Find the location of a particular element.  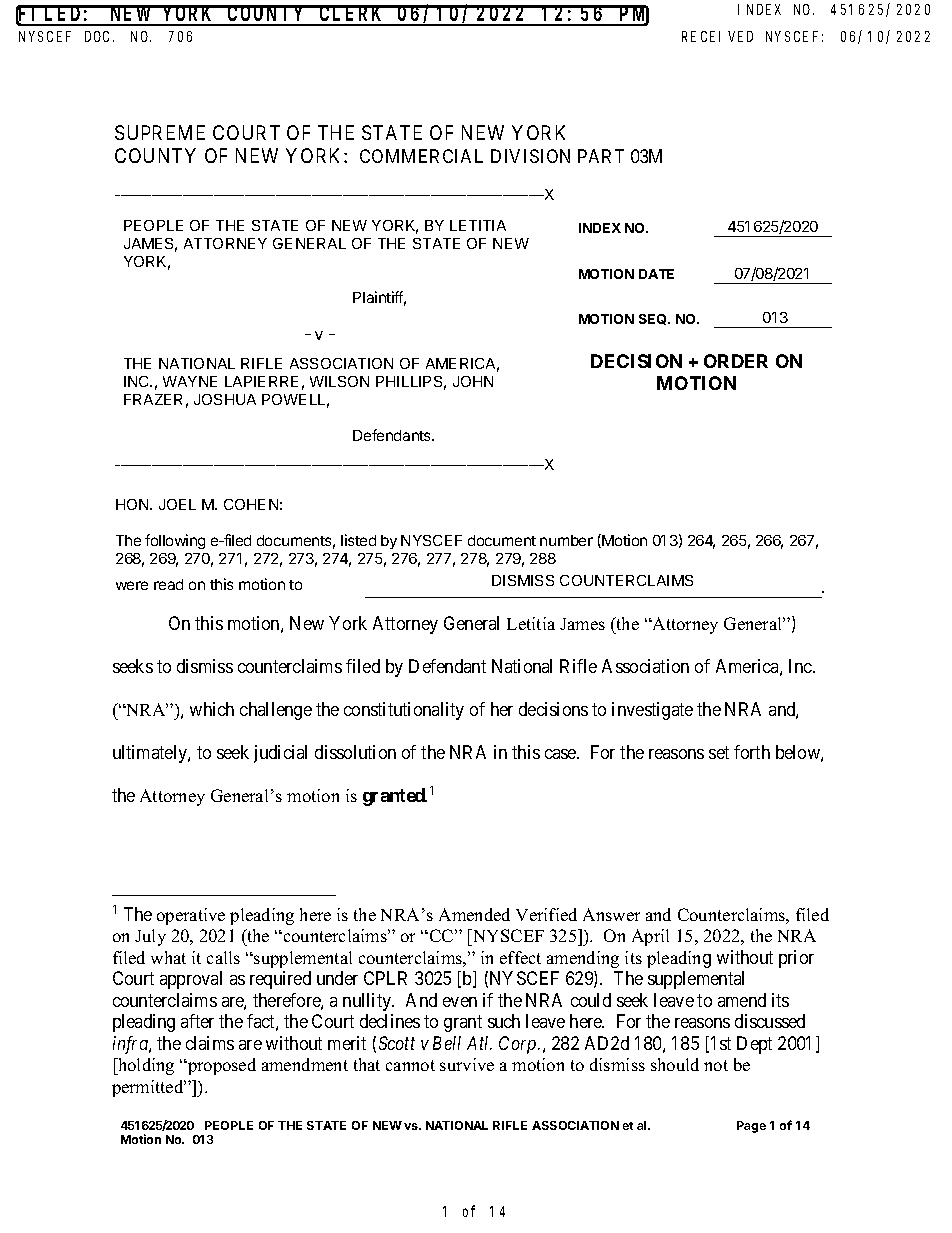

ORDER is located at coordinates (736, 361).
